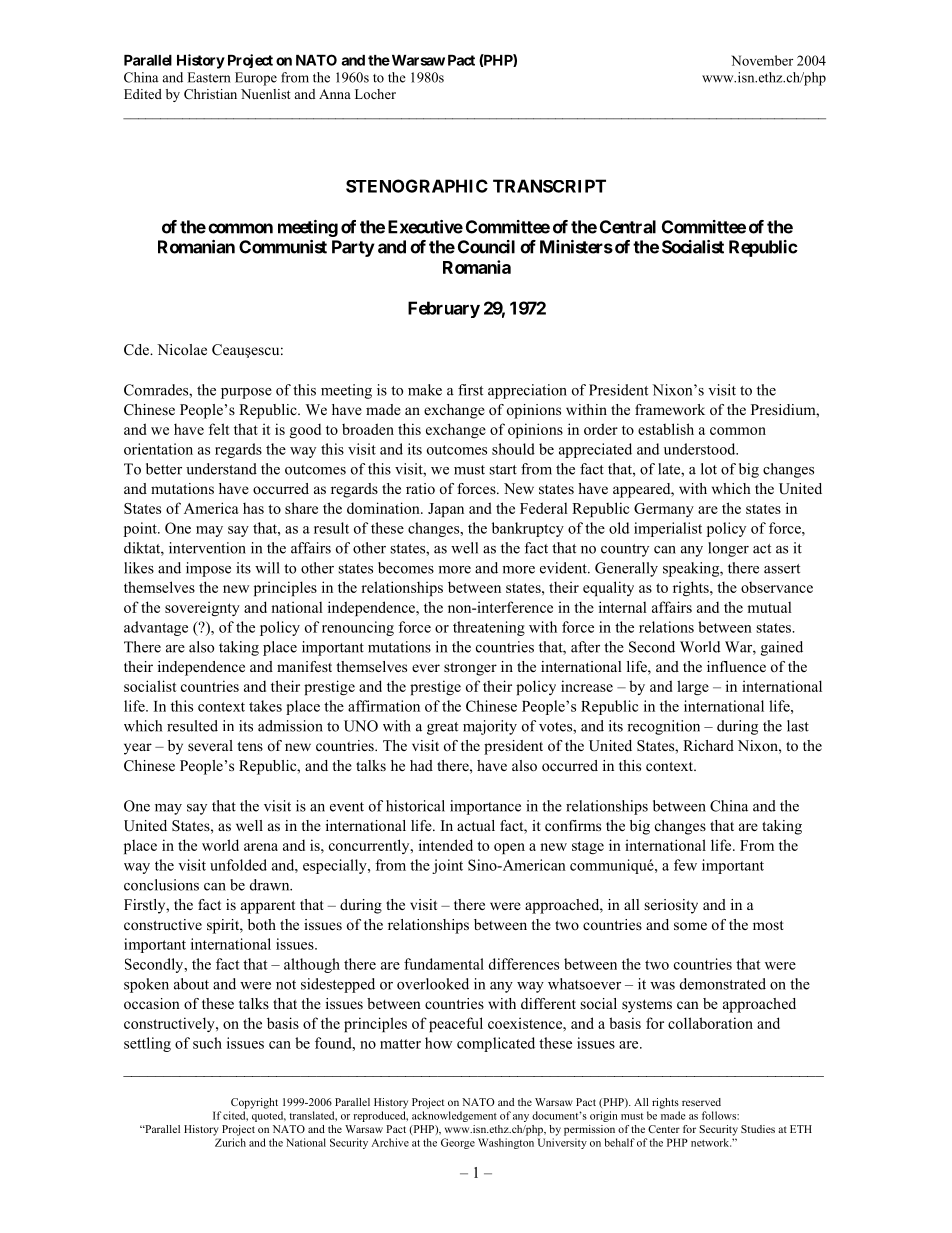  I want to click on sovereignty, so click(202, 608).
